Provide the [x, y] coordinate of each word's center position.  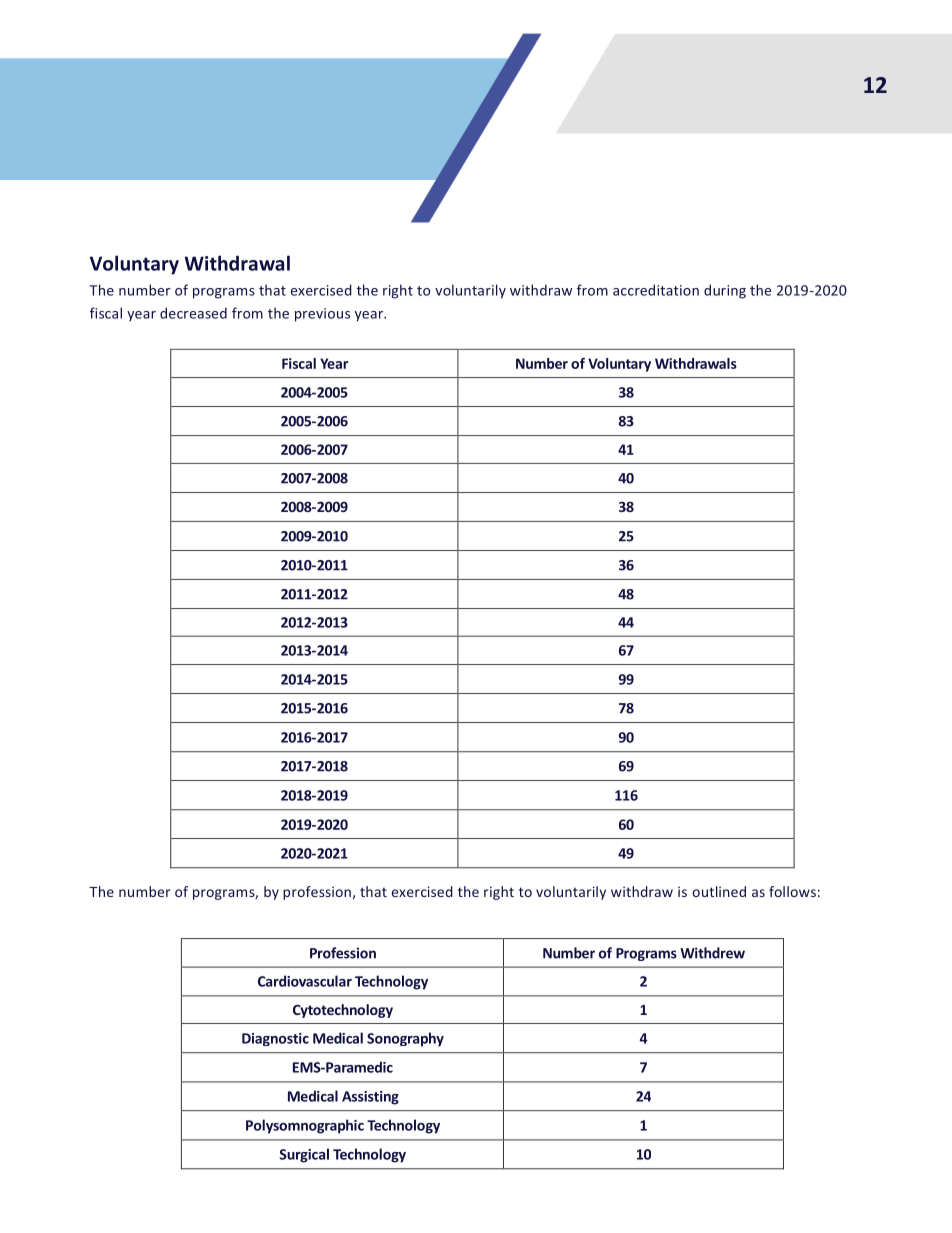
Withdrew [712, 953]
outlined [719, 891]
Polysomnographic [305, 1126]
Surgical [304, 1155]
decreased [193, 313]
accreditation [656, 290]
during [725, 291]
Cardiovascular [305, 981]
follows [792, 891]
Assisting [370, 1098]
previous [322, 315]
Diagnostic [275, 1039]
